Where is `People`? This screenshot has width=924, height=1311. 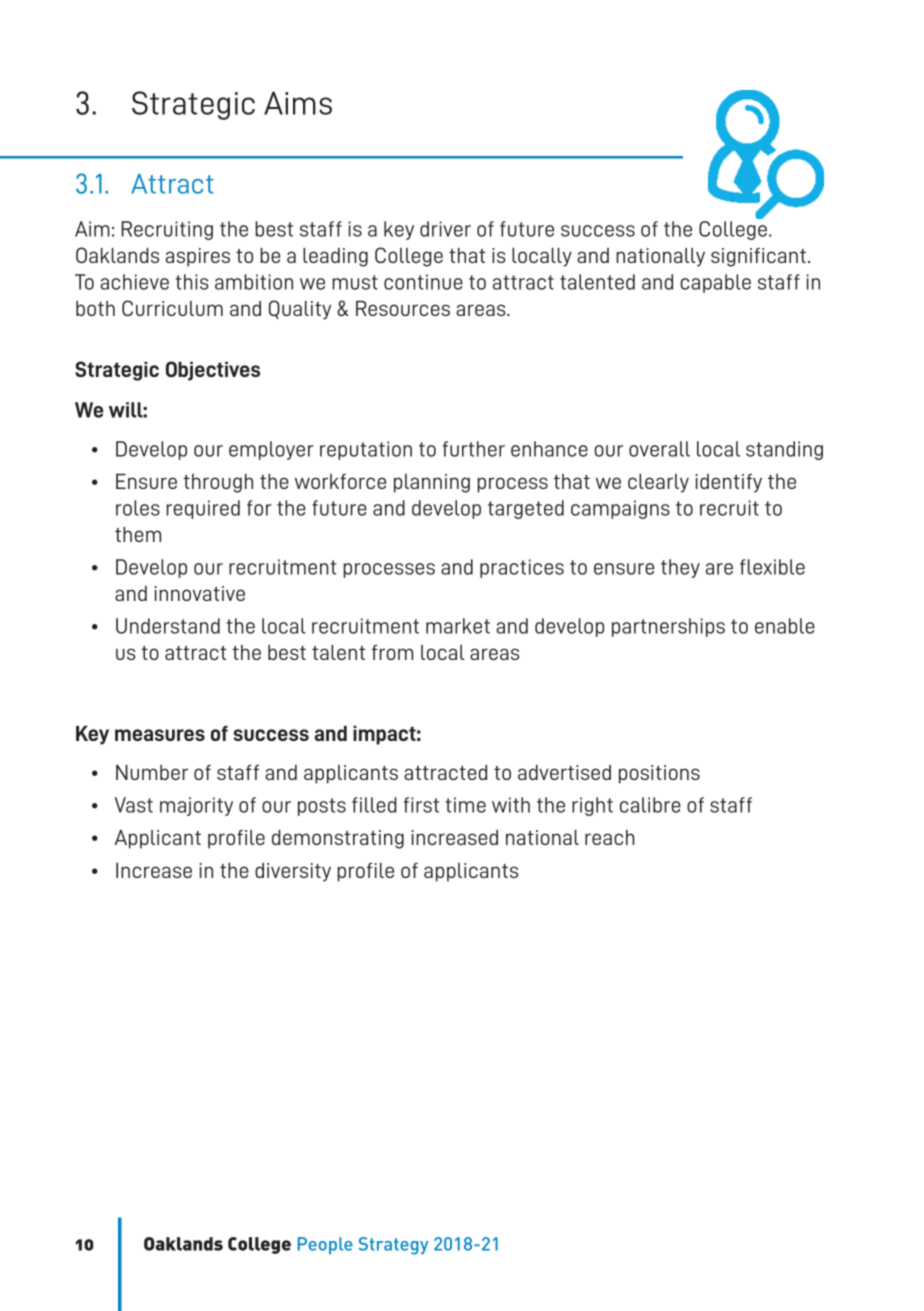 People is located at coordinates (325, 1245).
